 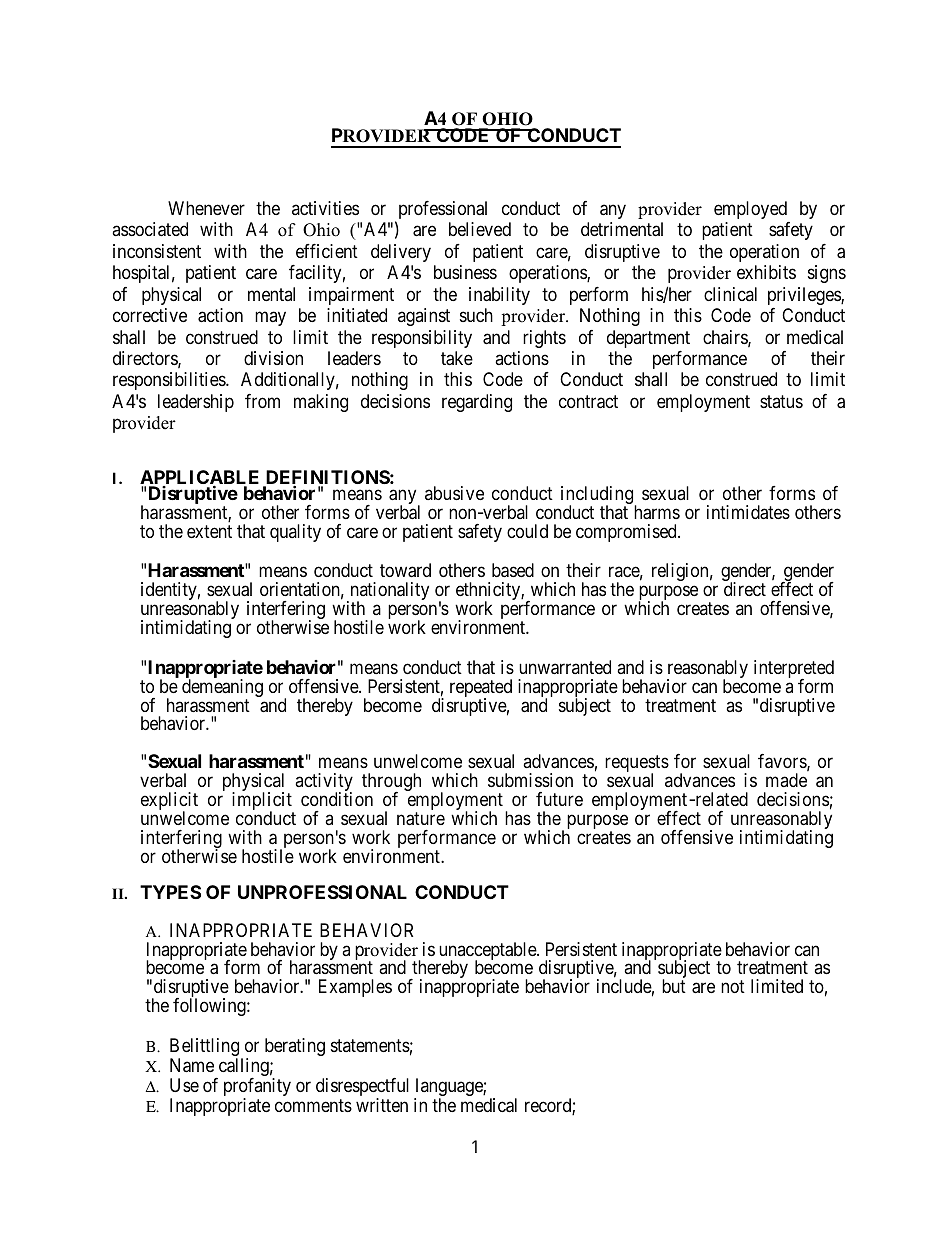 What do you see at coordinates (794, 670) in the page?
I see `interpreted` at bounding box center [794, 670].
